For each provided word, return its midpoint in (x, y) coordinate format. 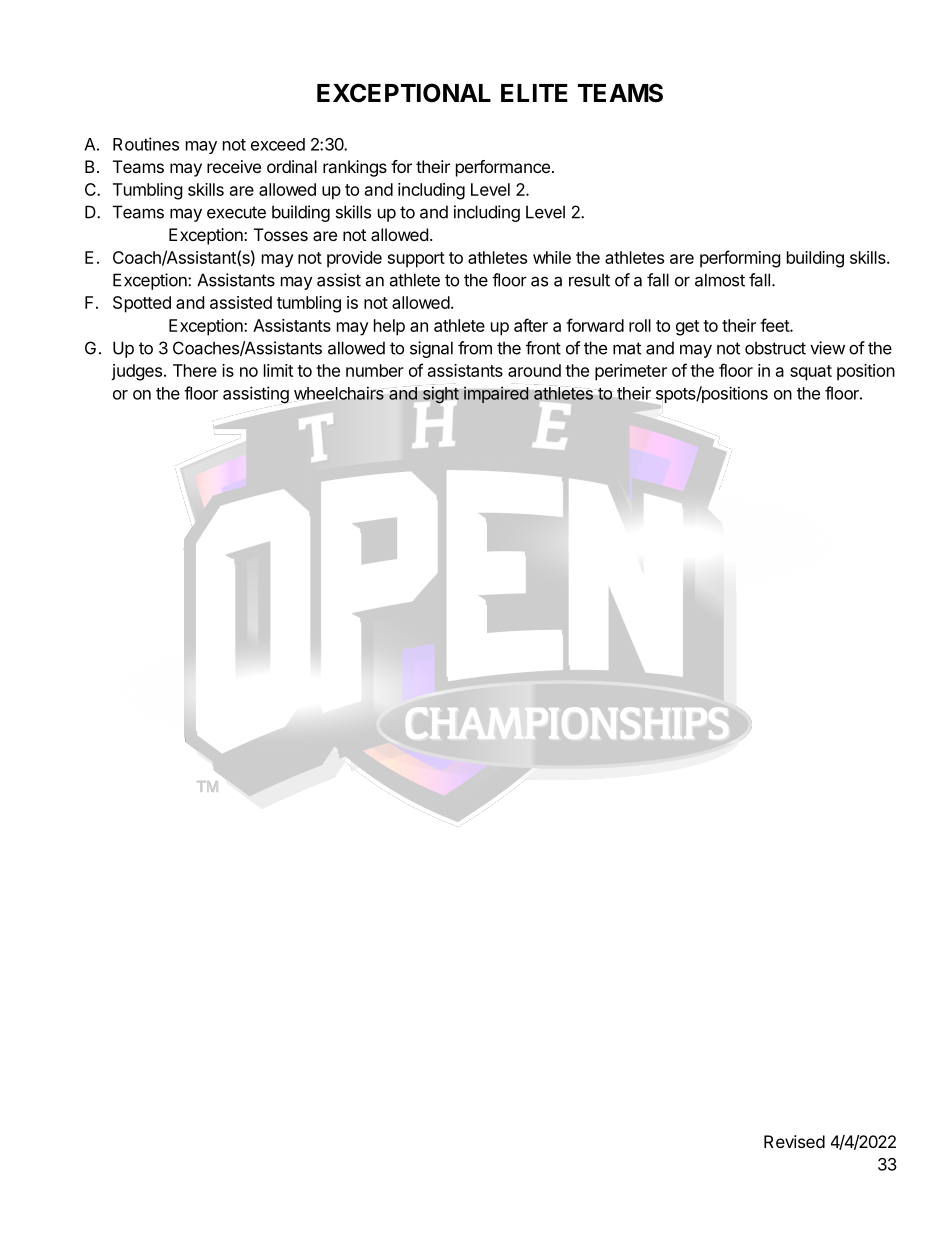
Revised (794, 1141)
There (195, 370)
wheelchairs (339, 394)
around (534, 370)
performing (740, 259)
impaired (496, 395)
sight (439, 394)
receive (234, 166)
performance (503, 168)
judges (136, 372)
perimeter (631, 372)
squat (811, 373)
